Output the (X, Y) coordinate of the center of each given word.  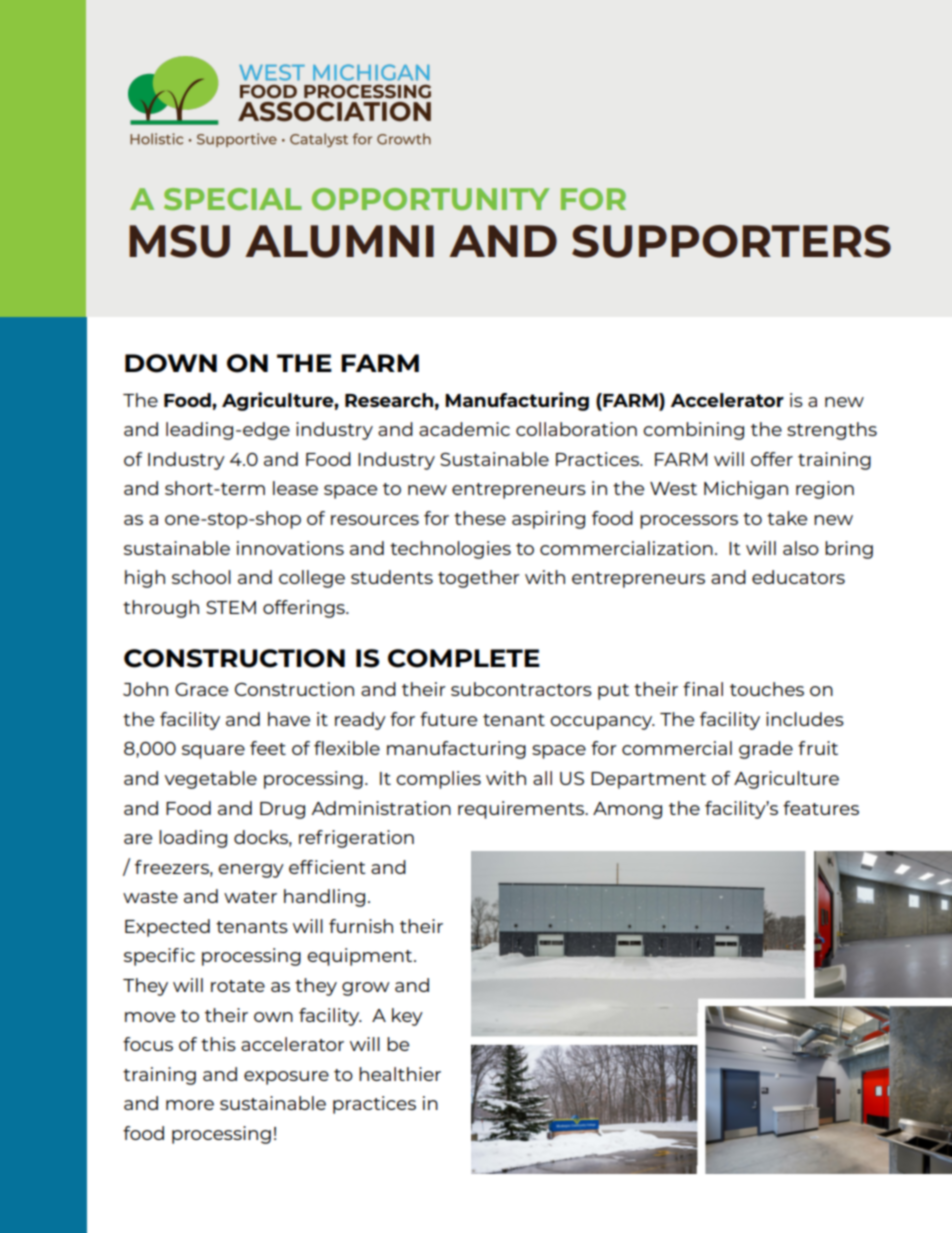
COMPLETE (464, 658)
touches (767, 689)
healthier (400, 1074)
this (218, 1044)
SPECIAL (233, 199)
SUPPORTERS (731, 241)
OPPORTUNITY (430, 199)
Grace (201, 689)
